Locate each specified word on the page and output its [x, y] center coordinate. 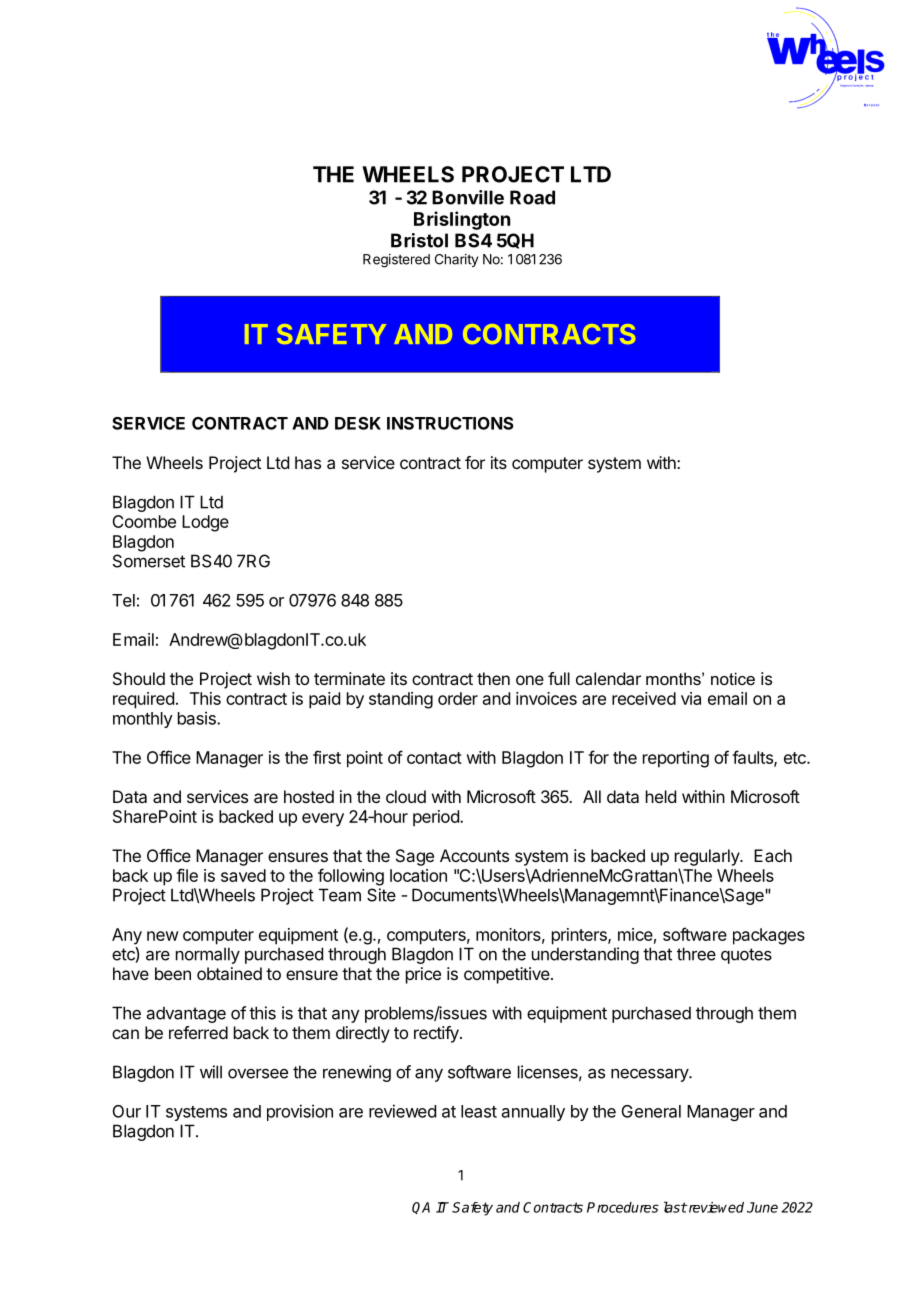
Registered [396, 261]
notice [733, 678]
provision [300, 1112]
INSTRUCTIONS [450, 423]
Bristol [419, 240]
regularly [708, 857]
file [187, 875]
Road [532, 197]
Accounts [474, 855]
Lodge [205, 523]
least [479, 1111]
